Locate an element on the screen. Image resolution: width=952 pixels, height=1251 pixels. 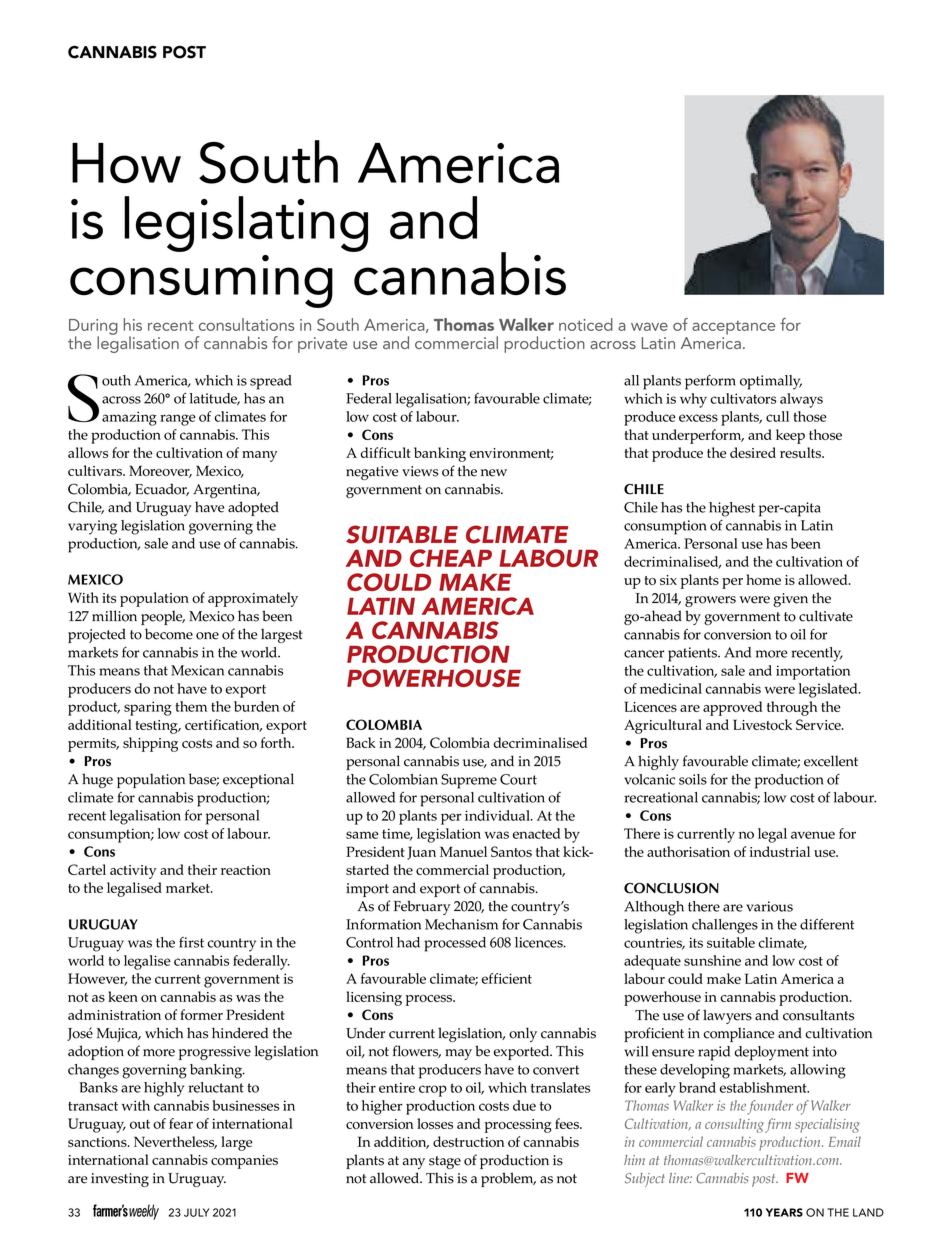
optimally is located at coordinates (771, 382).
